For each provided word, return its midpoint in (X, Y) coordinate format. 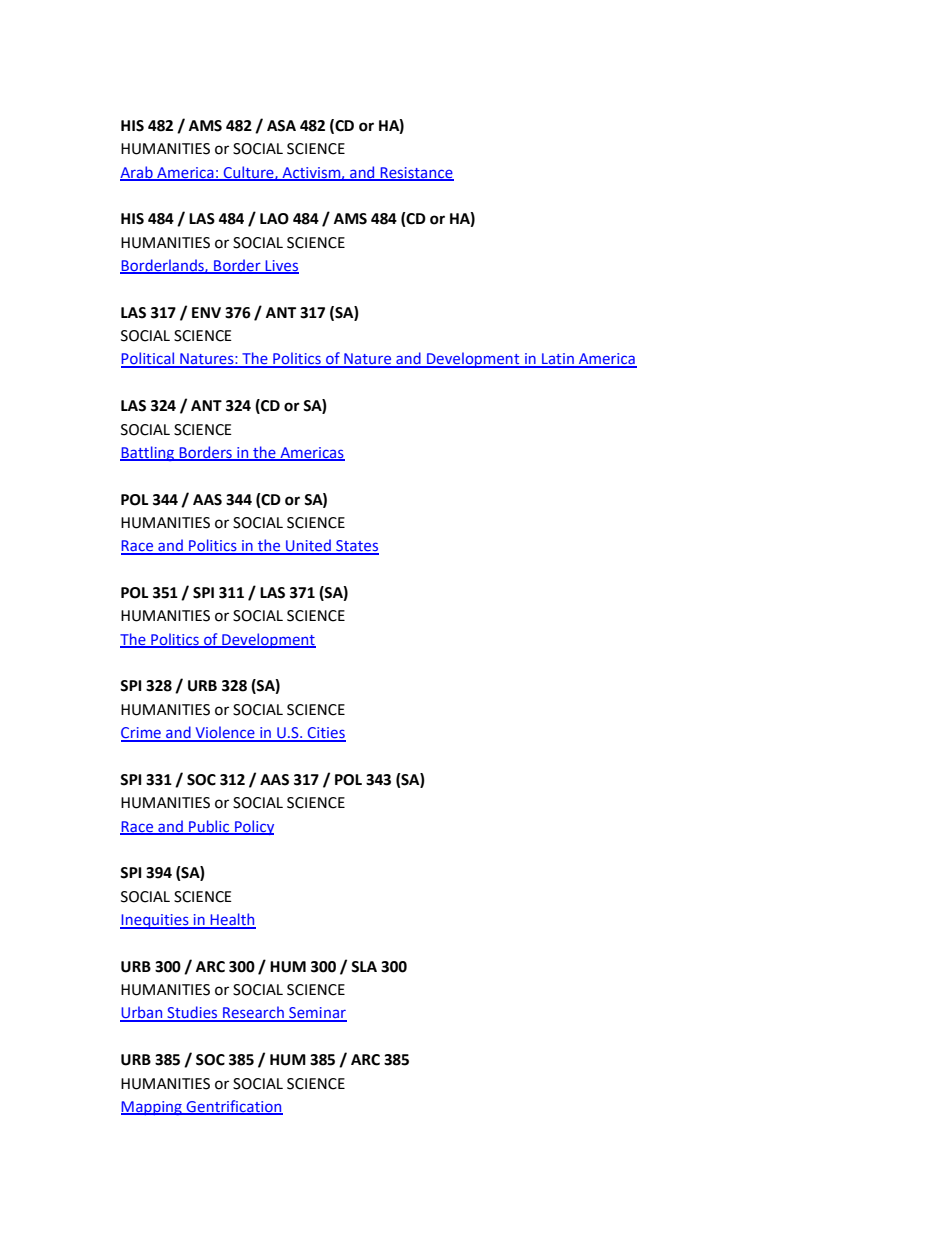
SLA (364, 967)
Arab (137, 173)
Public (209, 827)
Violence (225, 733)
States (356, 547)
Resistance (416, 173)
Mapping (152, 1108)
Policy (253, 827)
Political (149, 359)
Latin (558, 360)
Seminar (317, 1014)
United (308, 546)
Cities (326, 734)
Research (253, 1013)
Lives (281, 267)
